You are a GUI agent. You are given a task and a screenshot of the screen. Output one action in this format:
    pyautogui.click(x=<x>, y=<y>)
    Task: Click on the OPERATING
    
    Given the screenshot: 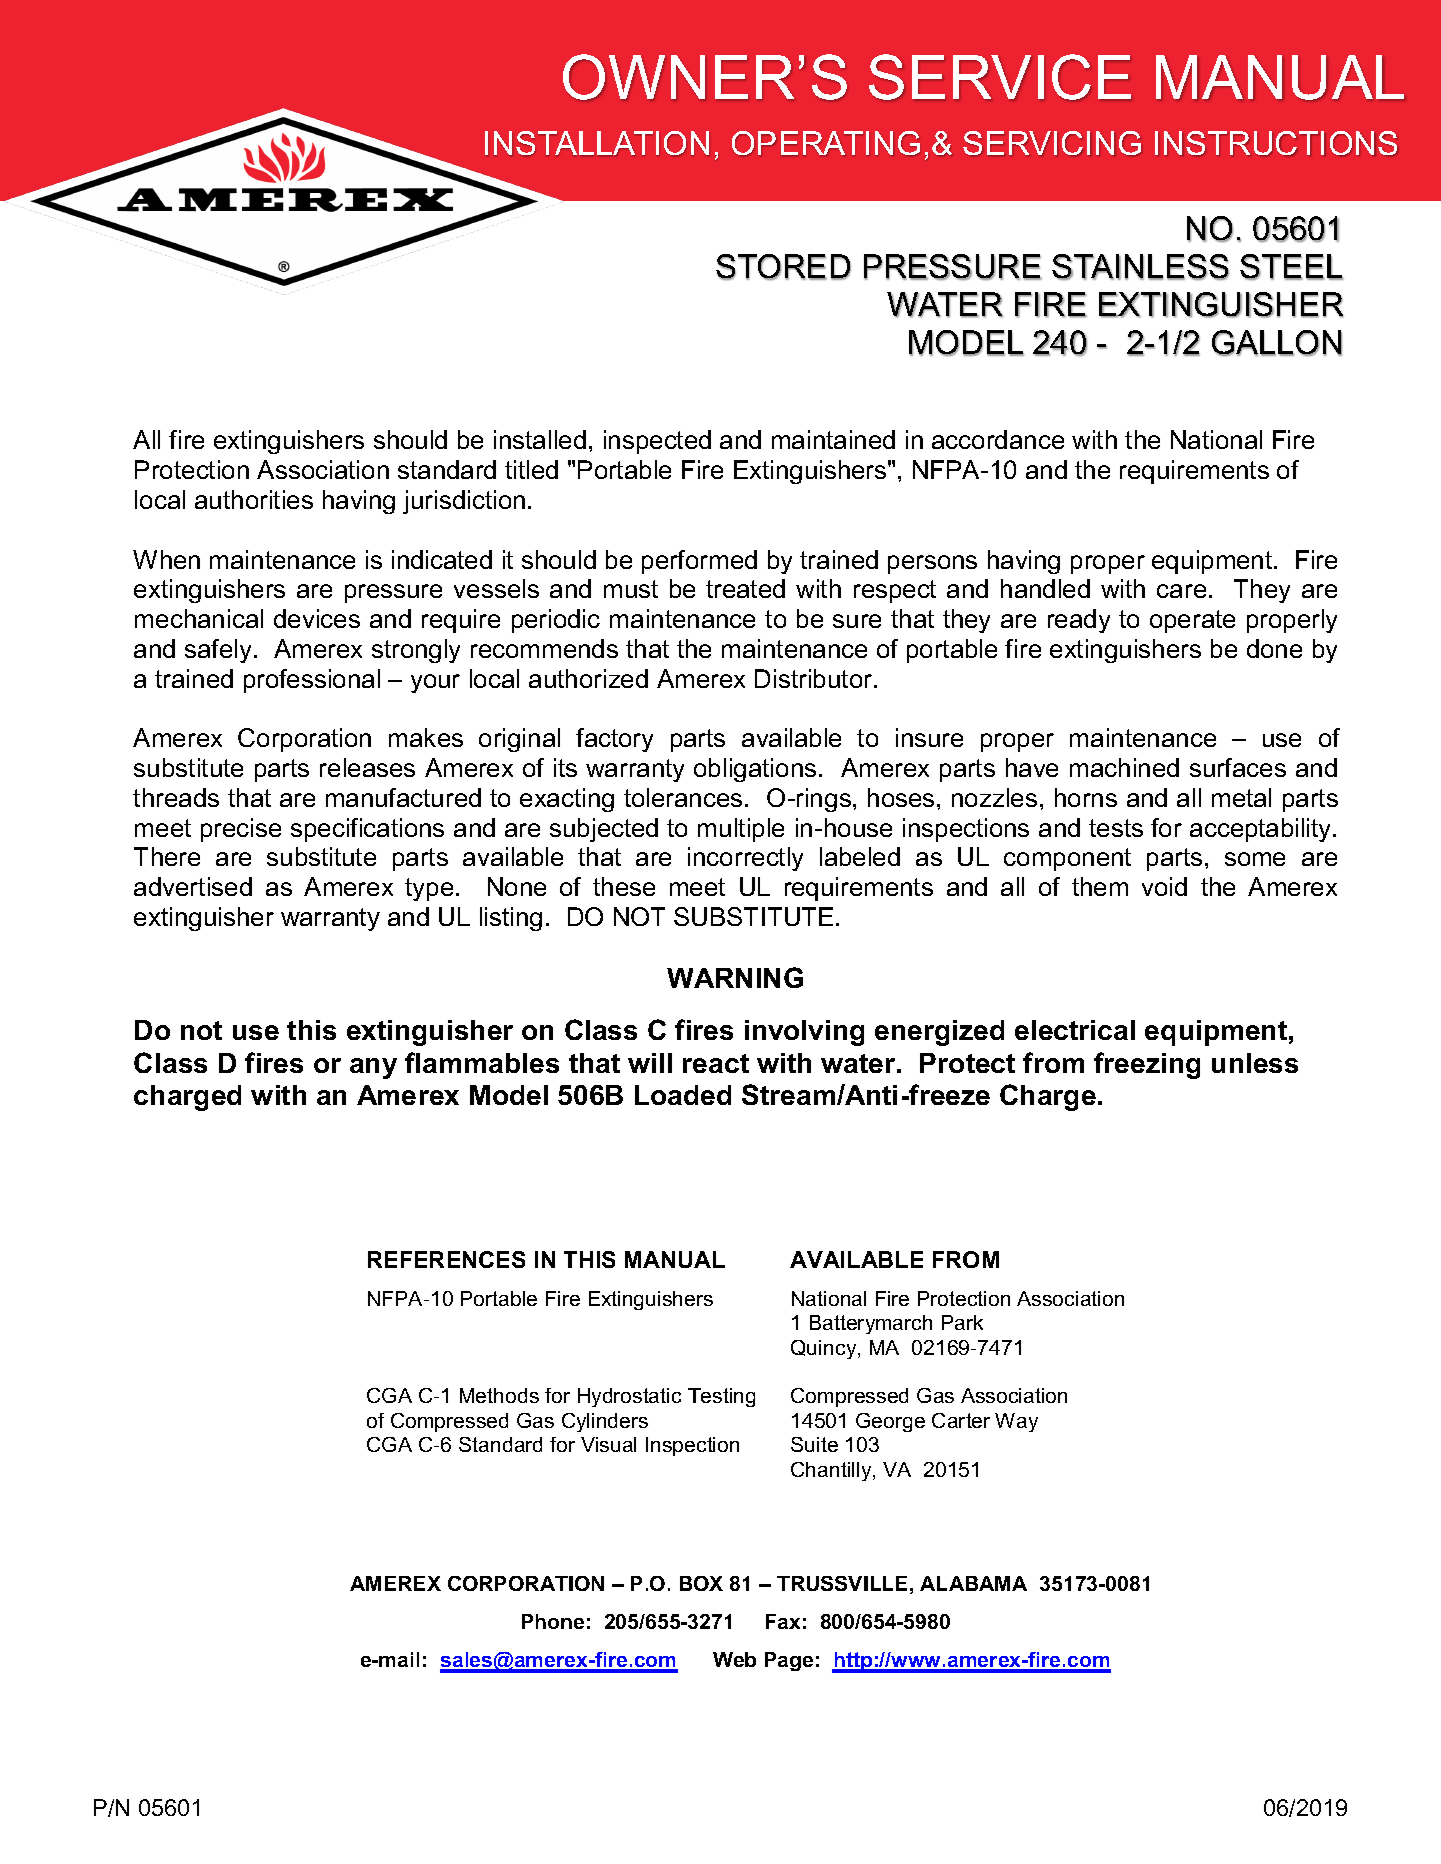 What is the action you would take?
    pyautogui.click(x=826, y=143)
